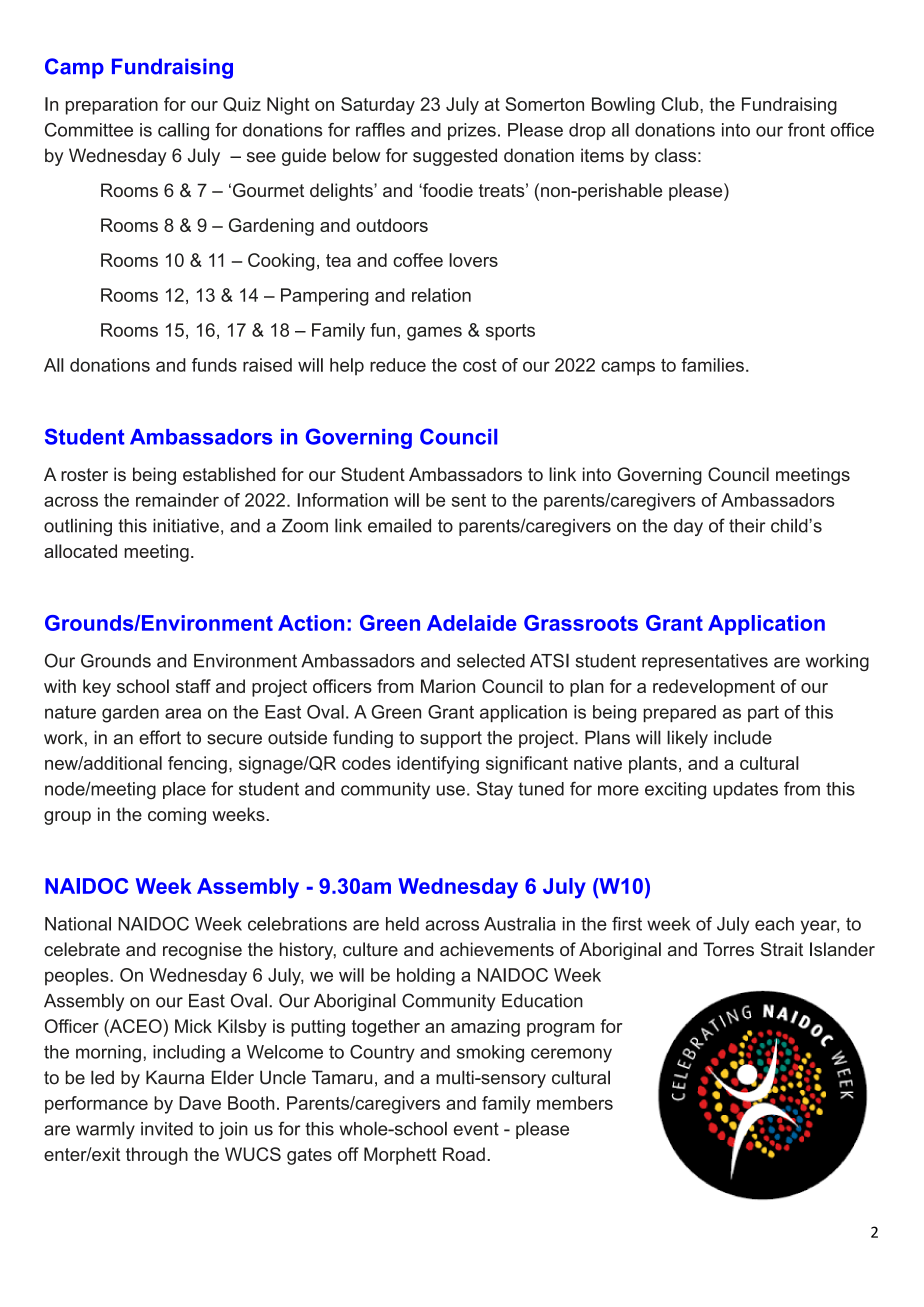  What do you see at coordinates (167, 1129) in the screenshot?
I see `invited` at bounding box center [167, 1129].
